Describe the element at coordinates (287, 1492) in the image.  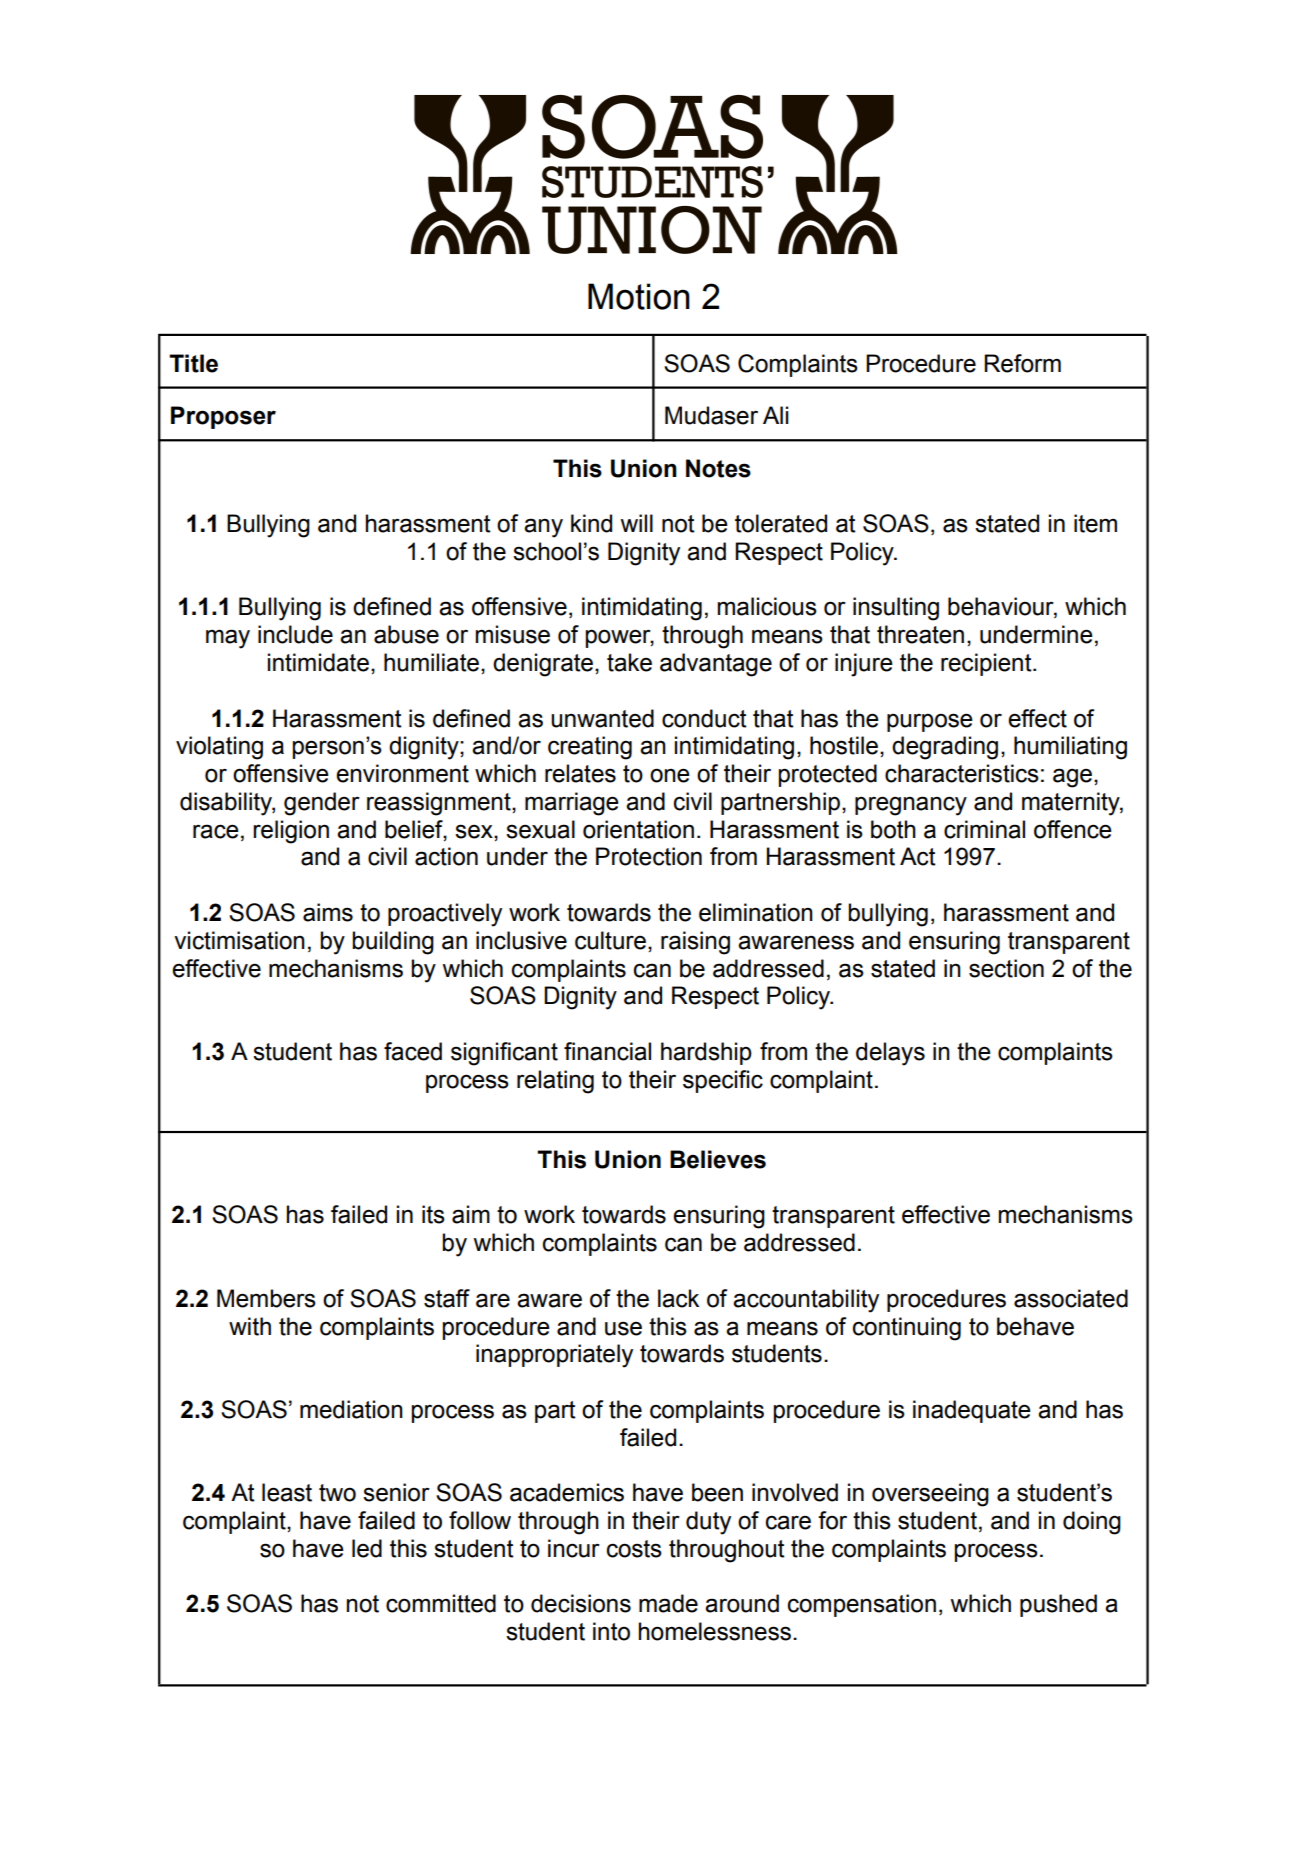
I see `least` at that location.
